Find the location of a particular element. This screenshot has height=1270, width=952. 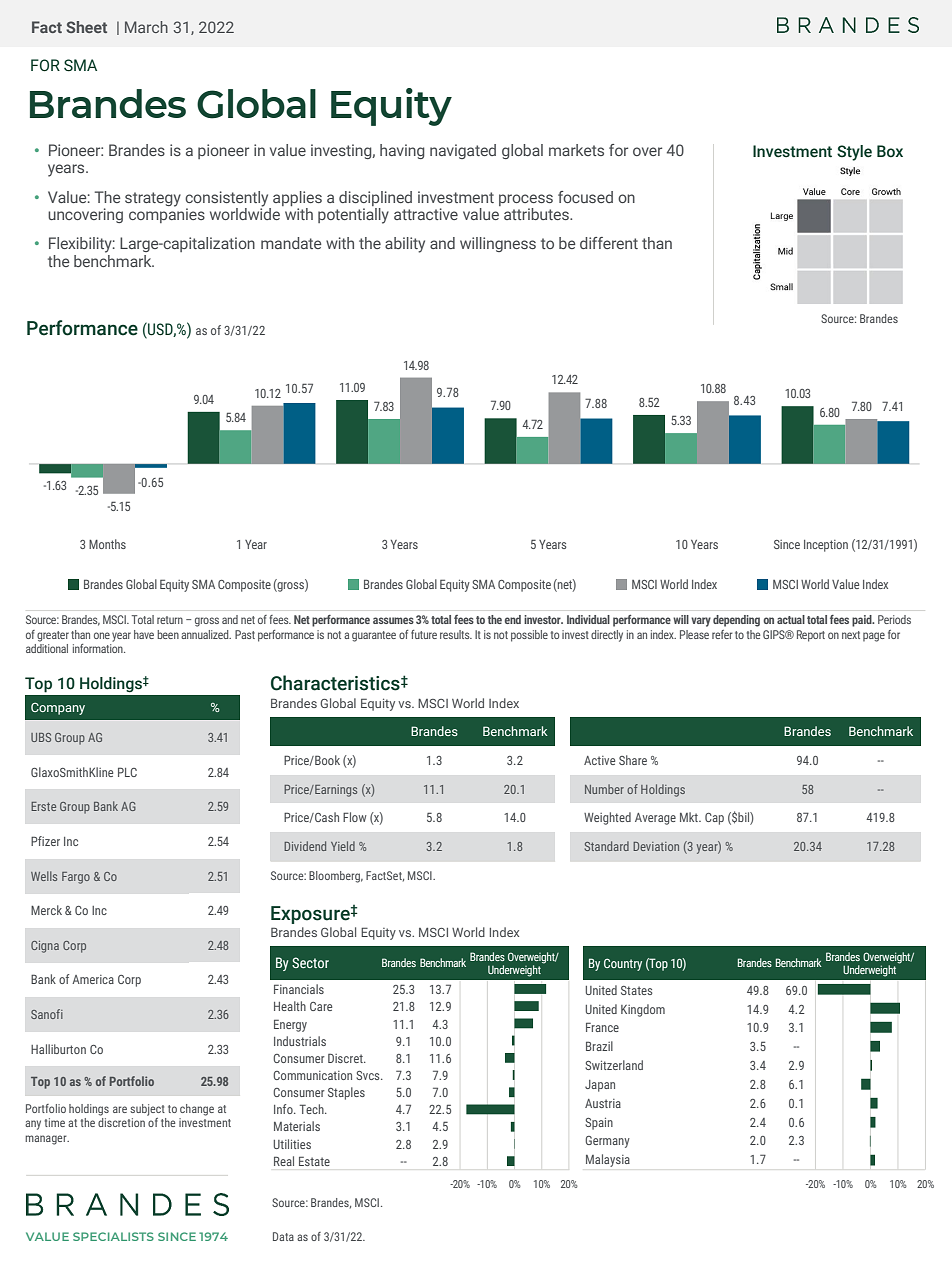

States is located at coordinates (637, 990).
